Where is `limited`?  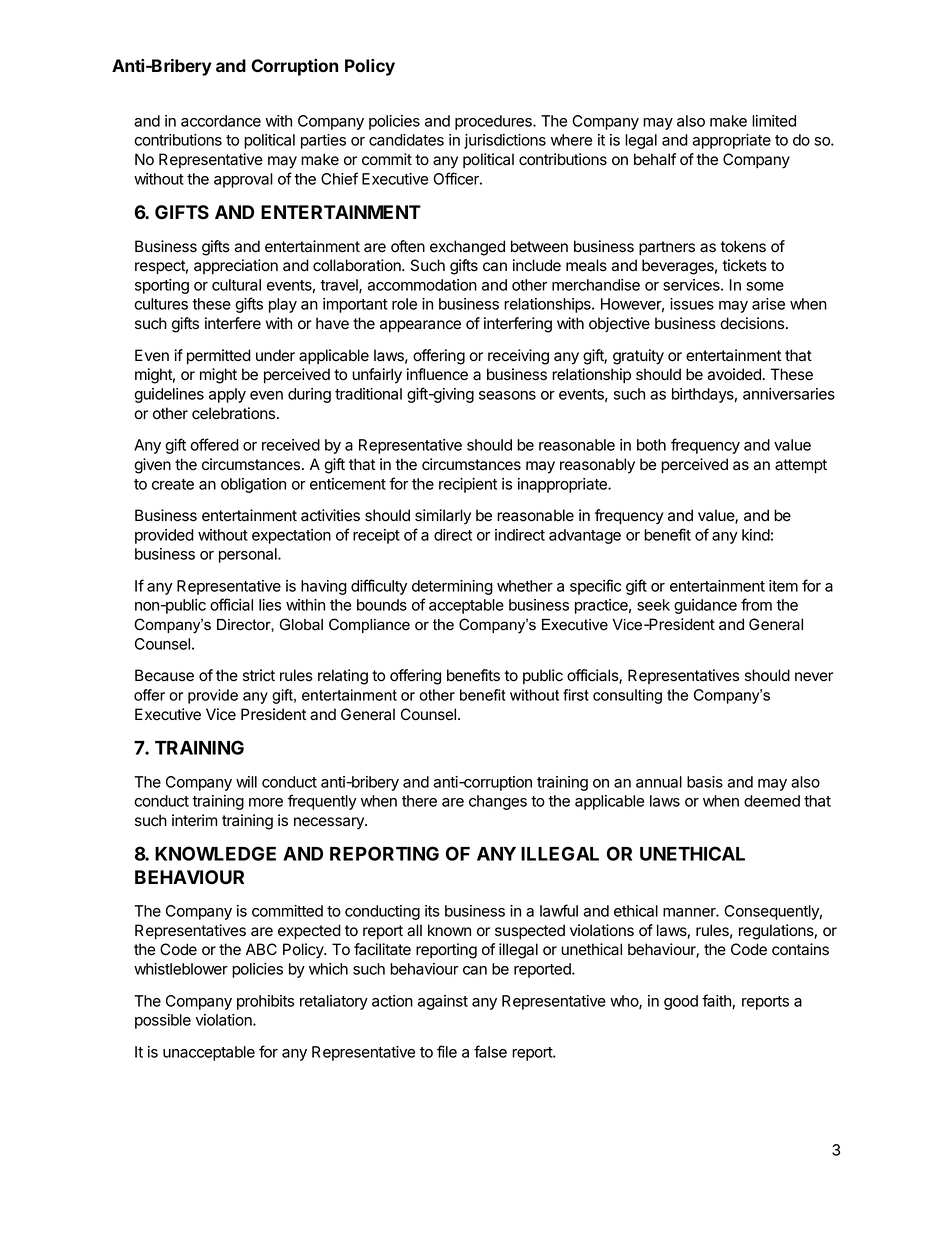 limited is located at coordinates (774, 121).
